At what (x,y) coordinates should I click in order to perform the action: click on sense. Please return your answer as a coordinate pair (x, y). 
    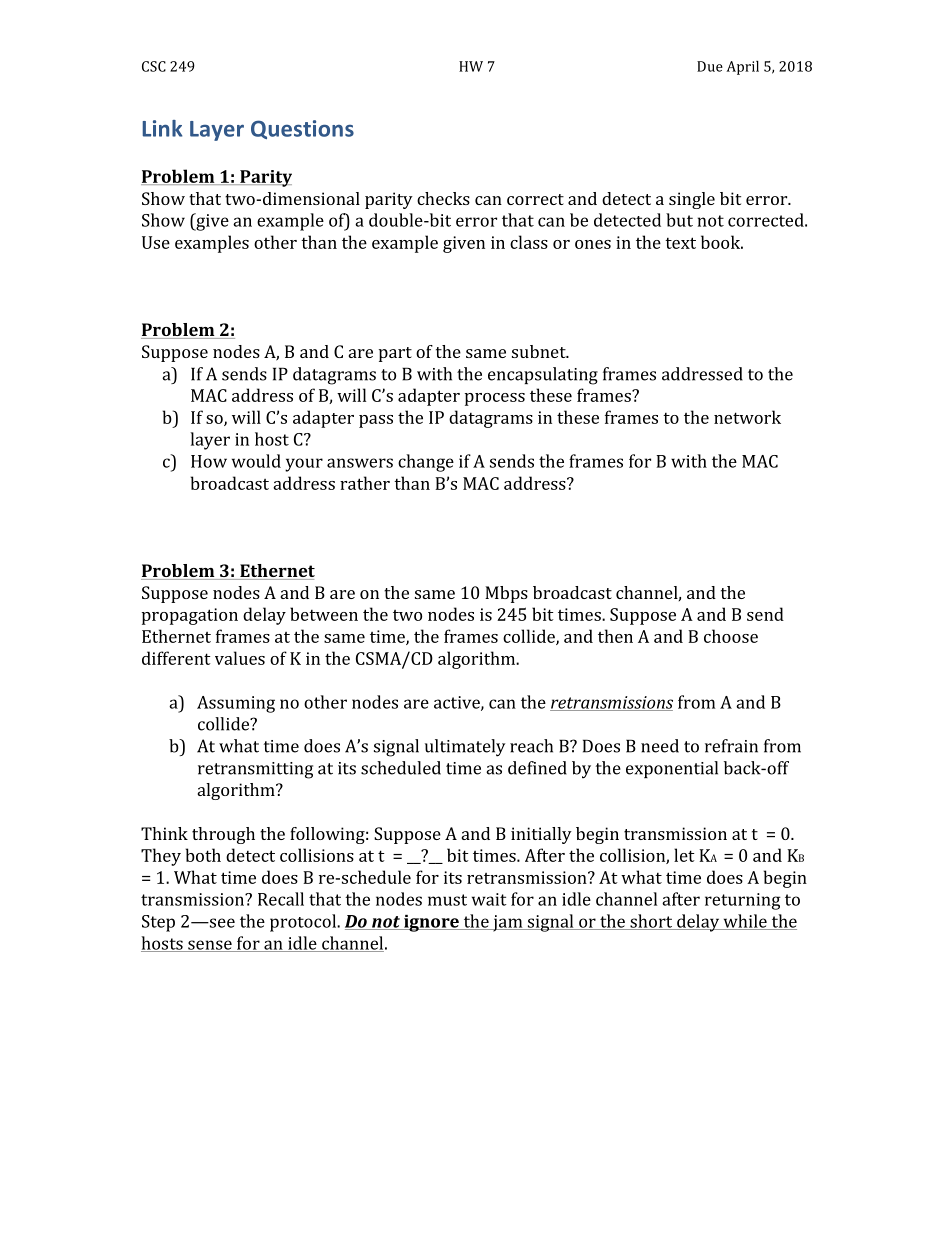
    Looking at the image, I should click on (210, 946).
